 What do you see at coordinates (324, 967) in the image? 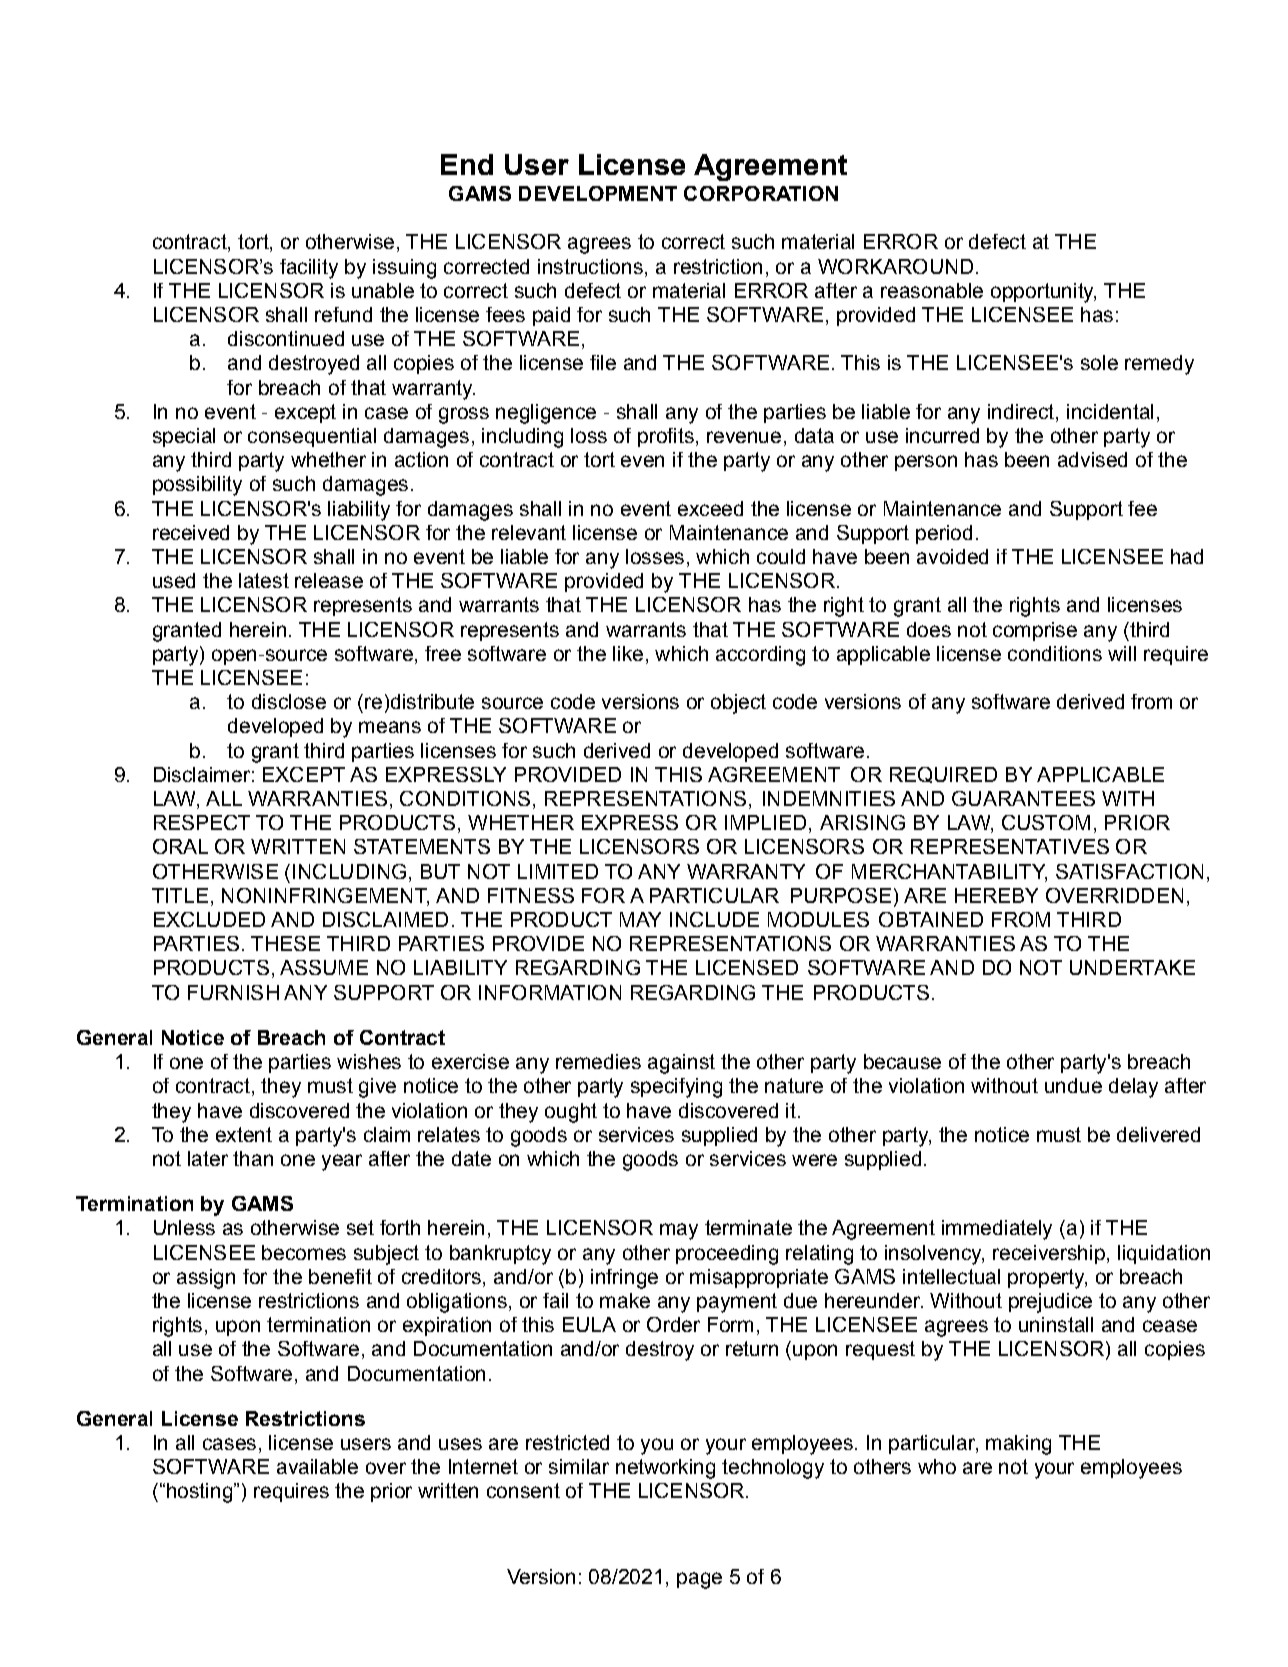
I see `ASSUME` at bounding box center [324, 967].
